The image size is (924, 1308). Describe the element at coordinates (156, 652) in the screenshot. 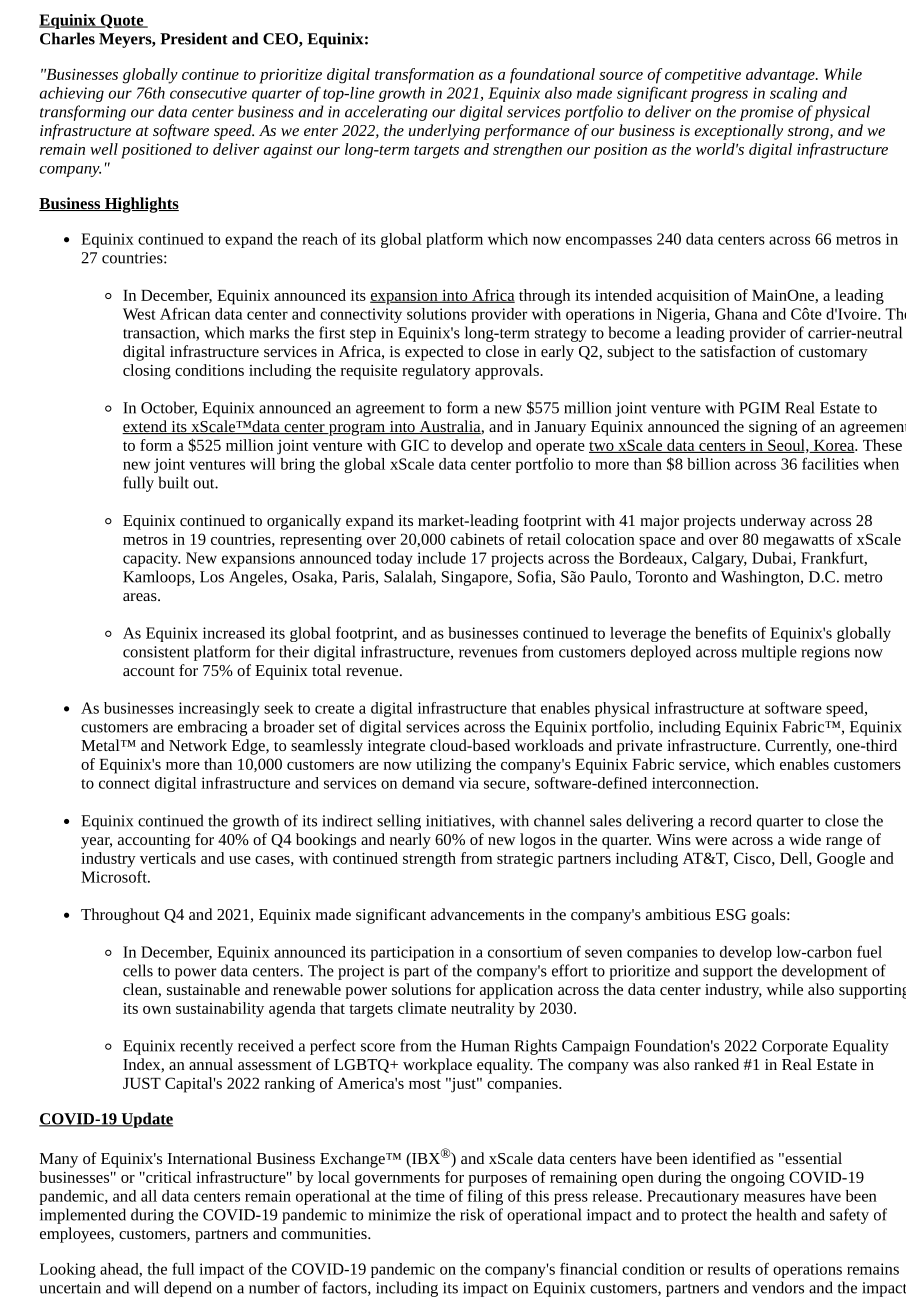

I see `consistent` at that location.
